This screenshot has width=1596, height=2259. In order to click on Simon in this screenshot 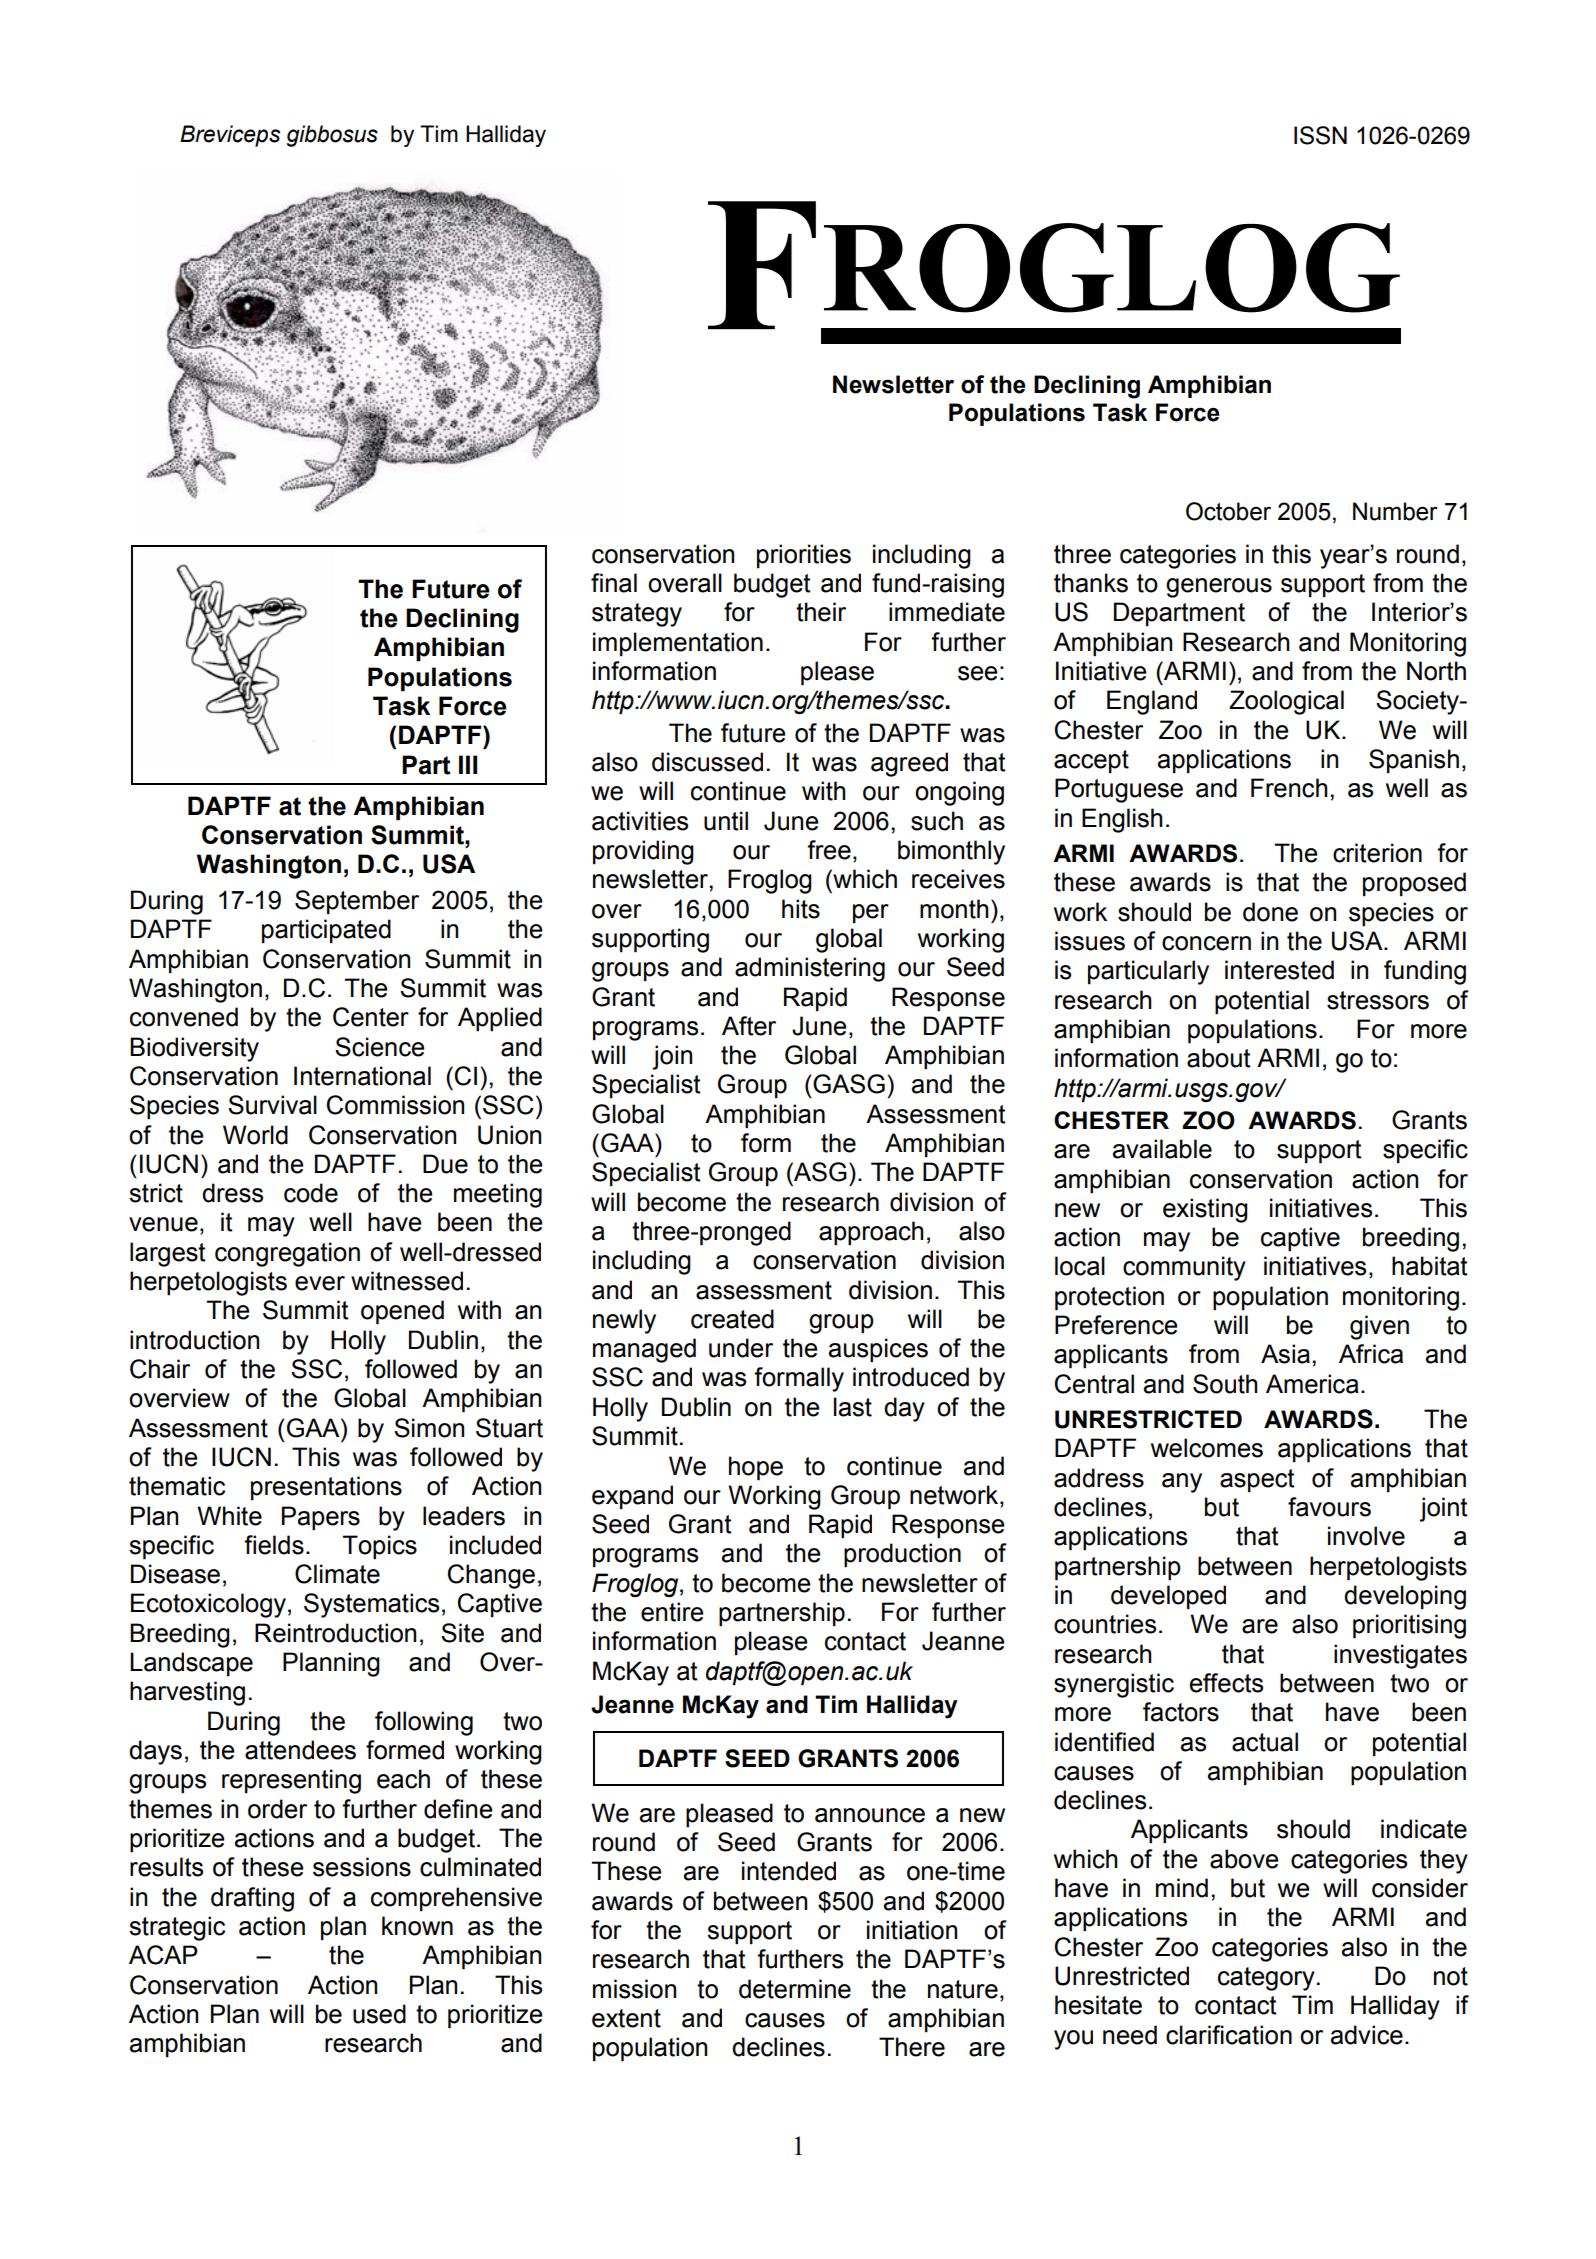, I will do `click(429, 1428)`.
